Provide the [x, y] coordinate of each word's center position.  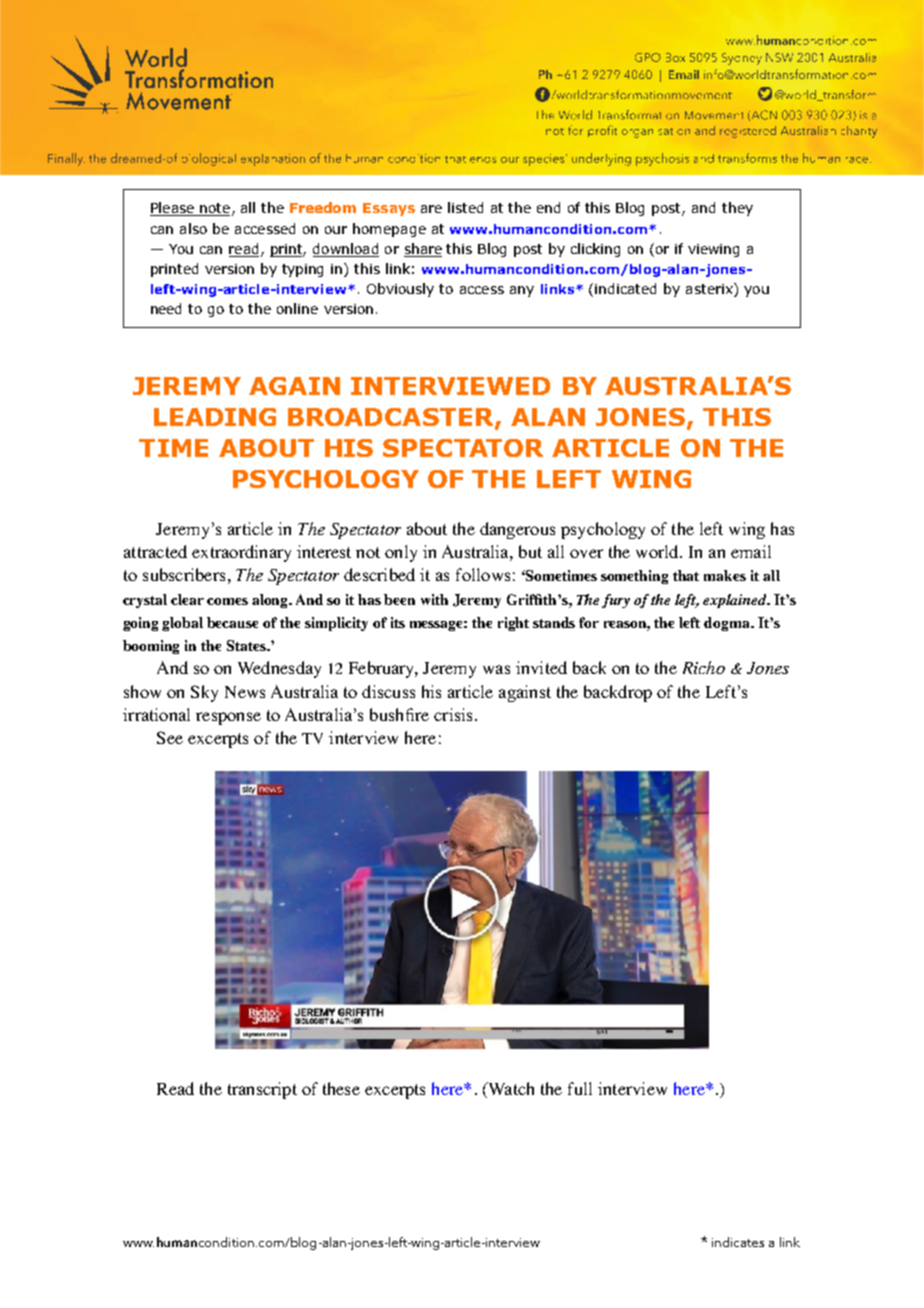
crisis [453, 714]
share [423, 248]
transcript [262, 1090]
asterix [710, 290]
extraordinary [241, 553]
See [170, 737]
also [193, 228]
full [580, 1088]
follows [483, 574]
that [686, 575]
